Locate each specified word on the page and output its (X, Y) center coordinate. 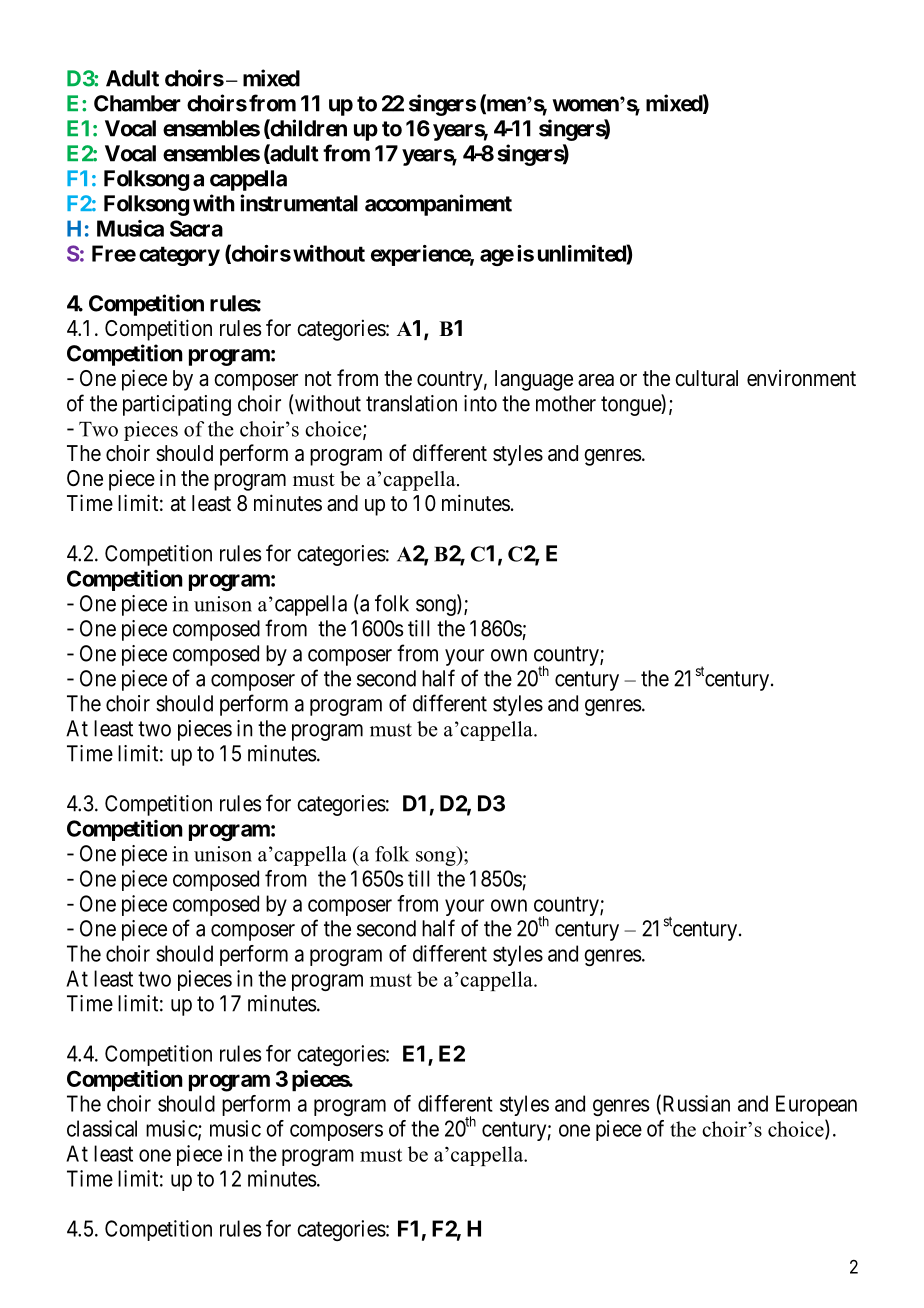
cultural (706, 378)
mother (566, 403)
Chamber (137, 103)
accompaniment (438, 205)
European (816, 1105)
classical (102, 1128)
